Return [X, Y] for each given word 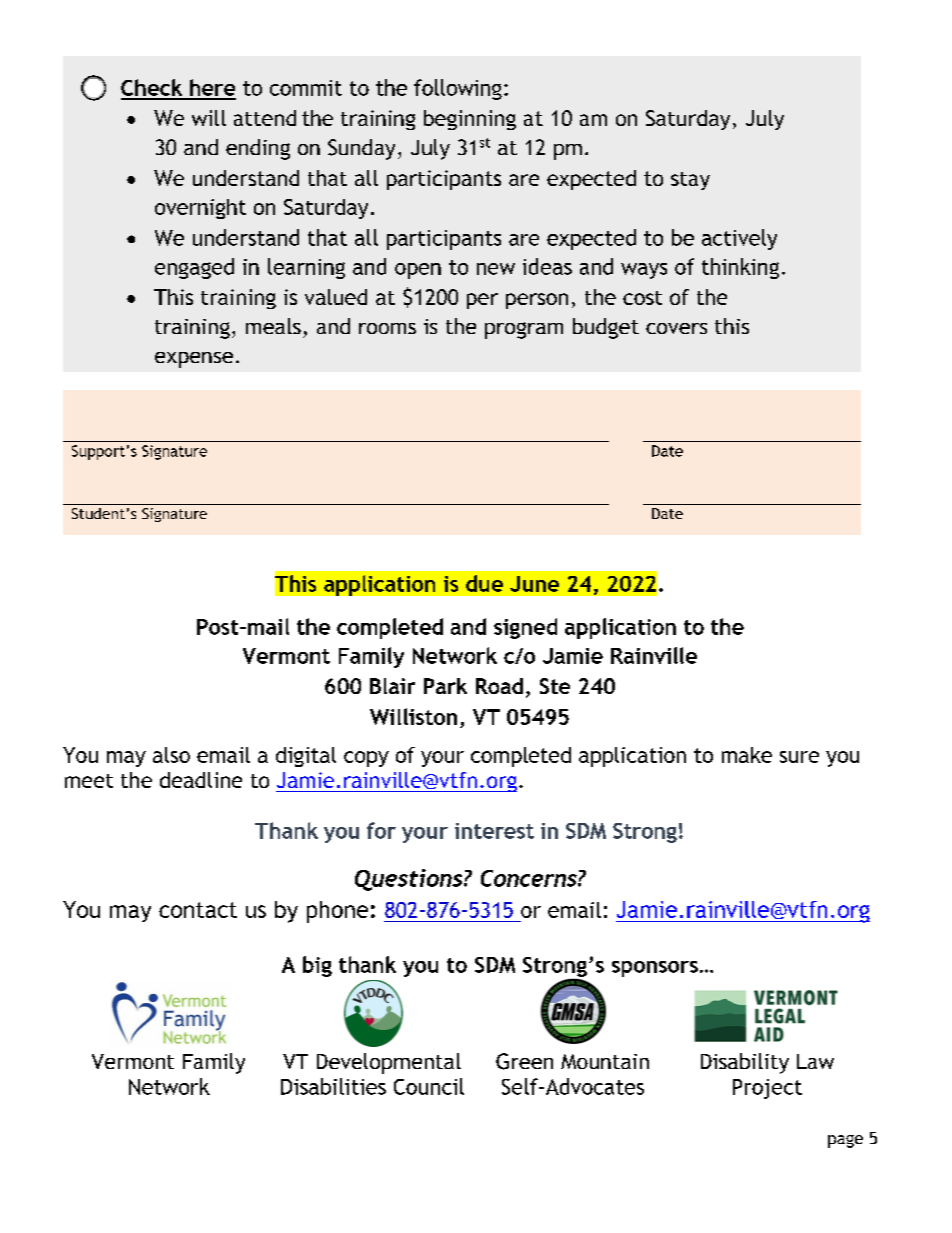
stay [690, 181]
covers [676, 328]
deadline [201, 780]
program [524, 330]
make [747, 755]
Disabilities [333, 1086]
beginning [470, 120]
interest [494, 831]
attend [265, 118]
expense [194, 360]
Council [429, 1086]
